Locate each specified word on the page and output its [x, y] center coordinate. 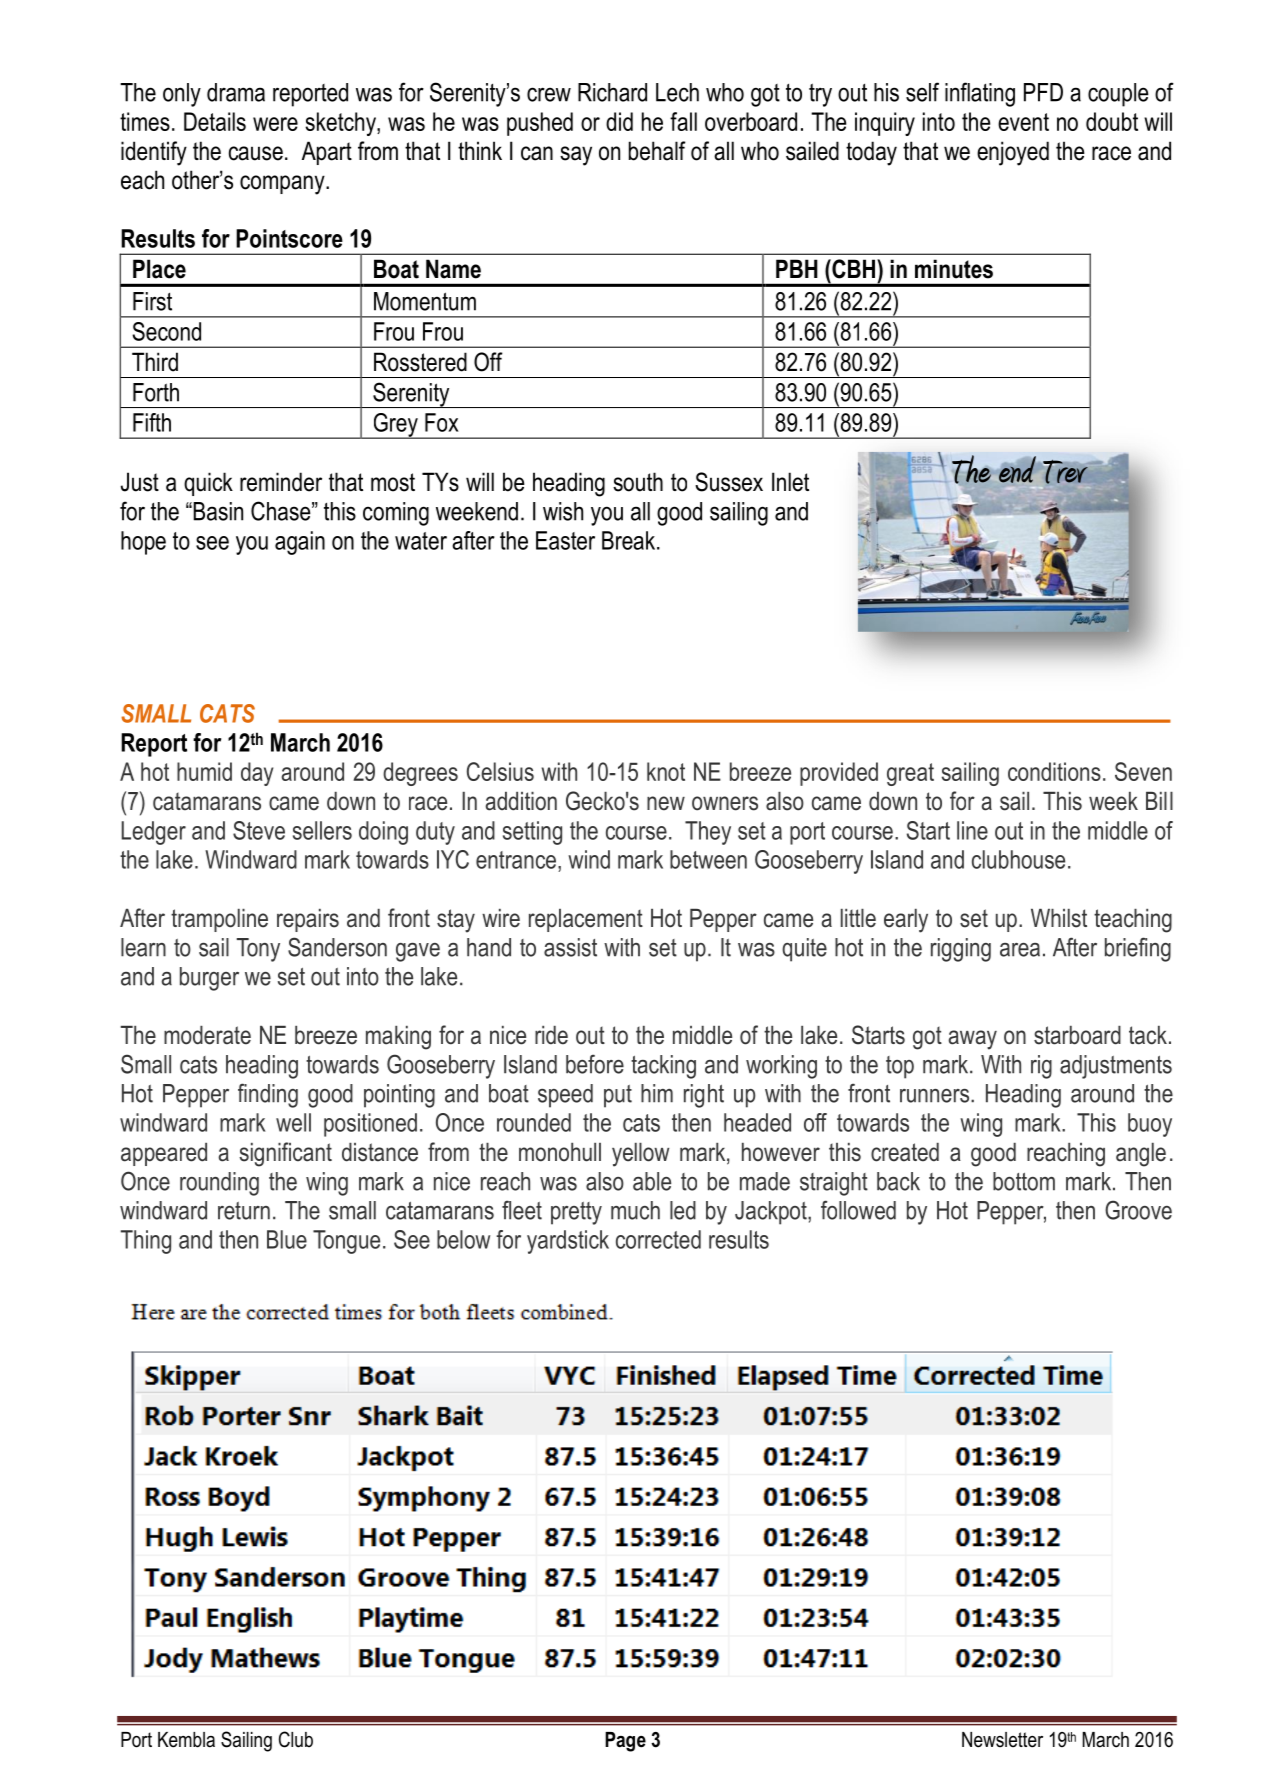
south [638, 482]
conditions [1054, 771]
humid [204, 771]
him [657, 1093]
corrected [658, 1239]
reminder [281, 482]
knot [666, 771]
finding [268, 1095]
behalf [657, 151]
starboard [1077, 1035]
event [1023, 122]
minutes [954, 269]
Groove [1138, 1210]
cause [256, 153]
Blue [287, 1239]
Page [625, 1742]
